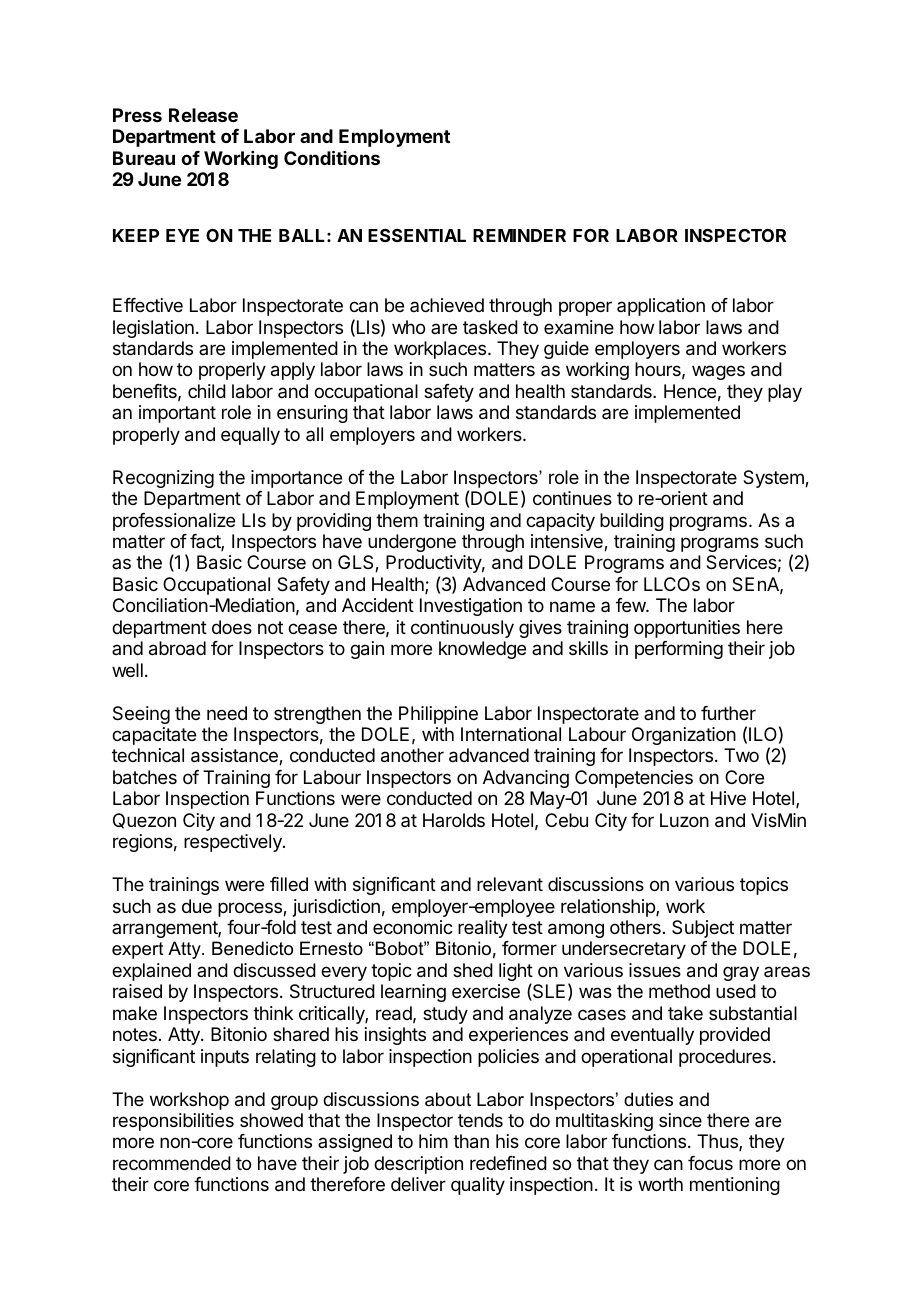  What do you see at coordinates (684, 820) in the image?
I see `Luzon` at bounding box center [684, 820].
